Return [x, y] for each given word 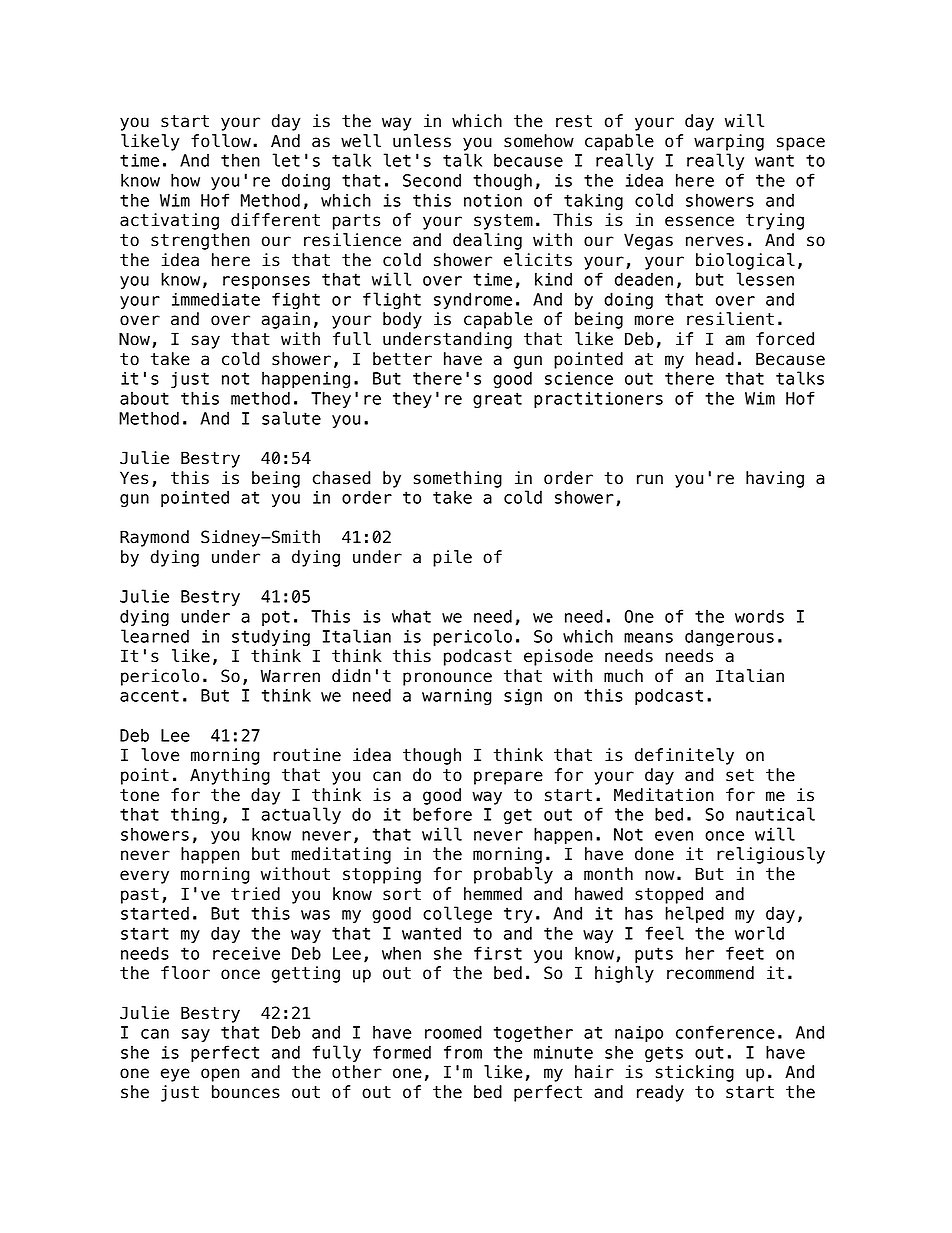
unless [422, 141]
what [411, 616]
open [220, 1075]
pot [276, 618]
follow [221, 141]
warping [729, 142]
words [759, 616]
